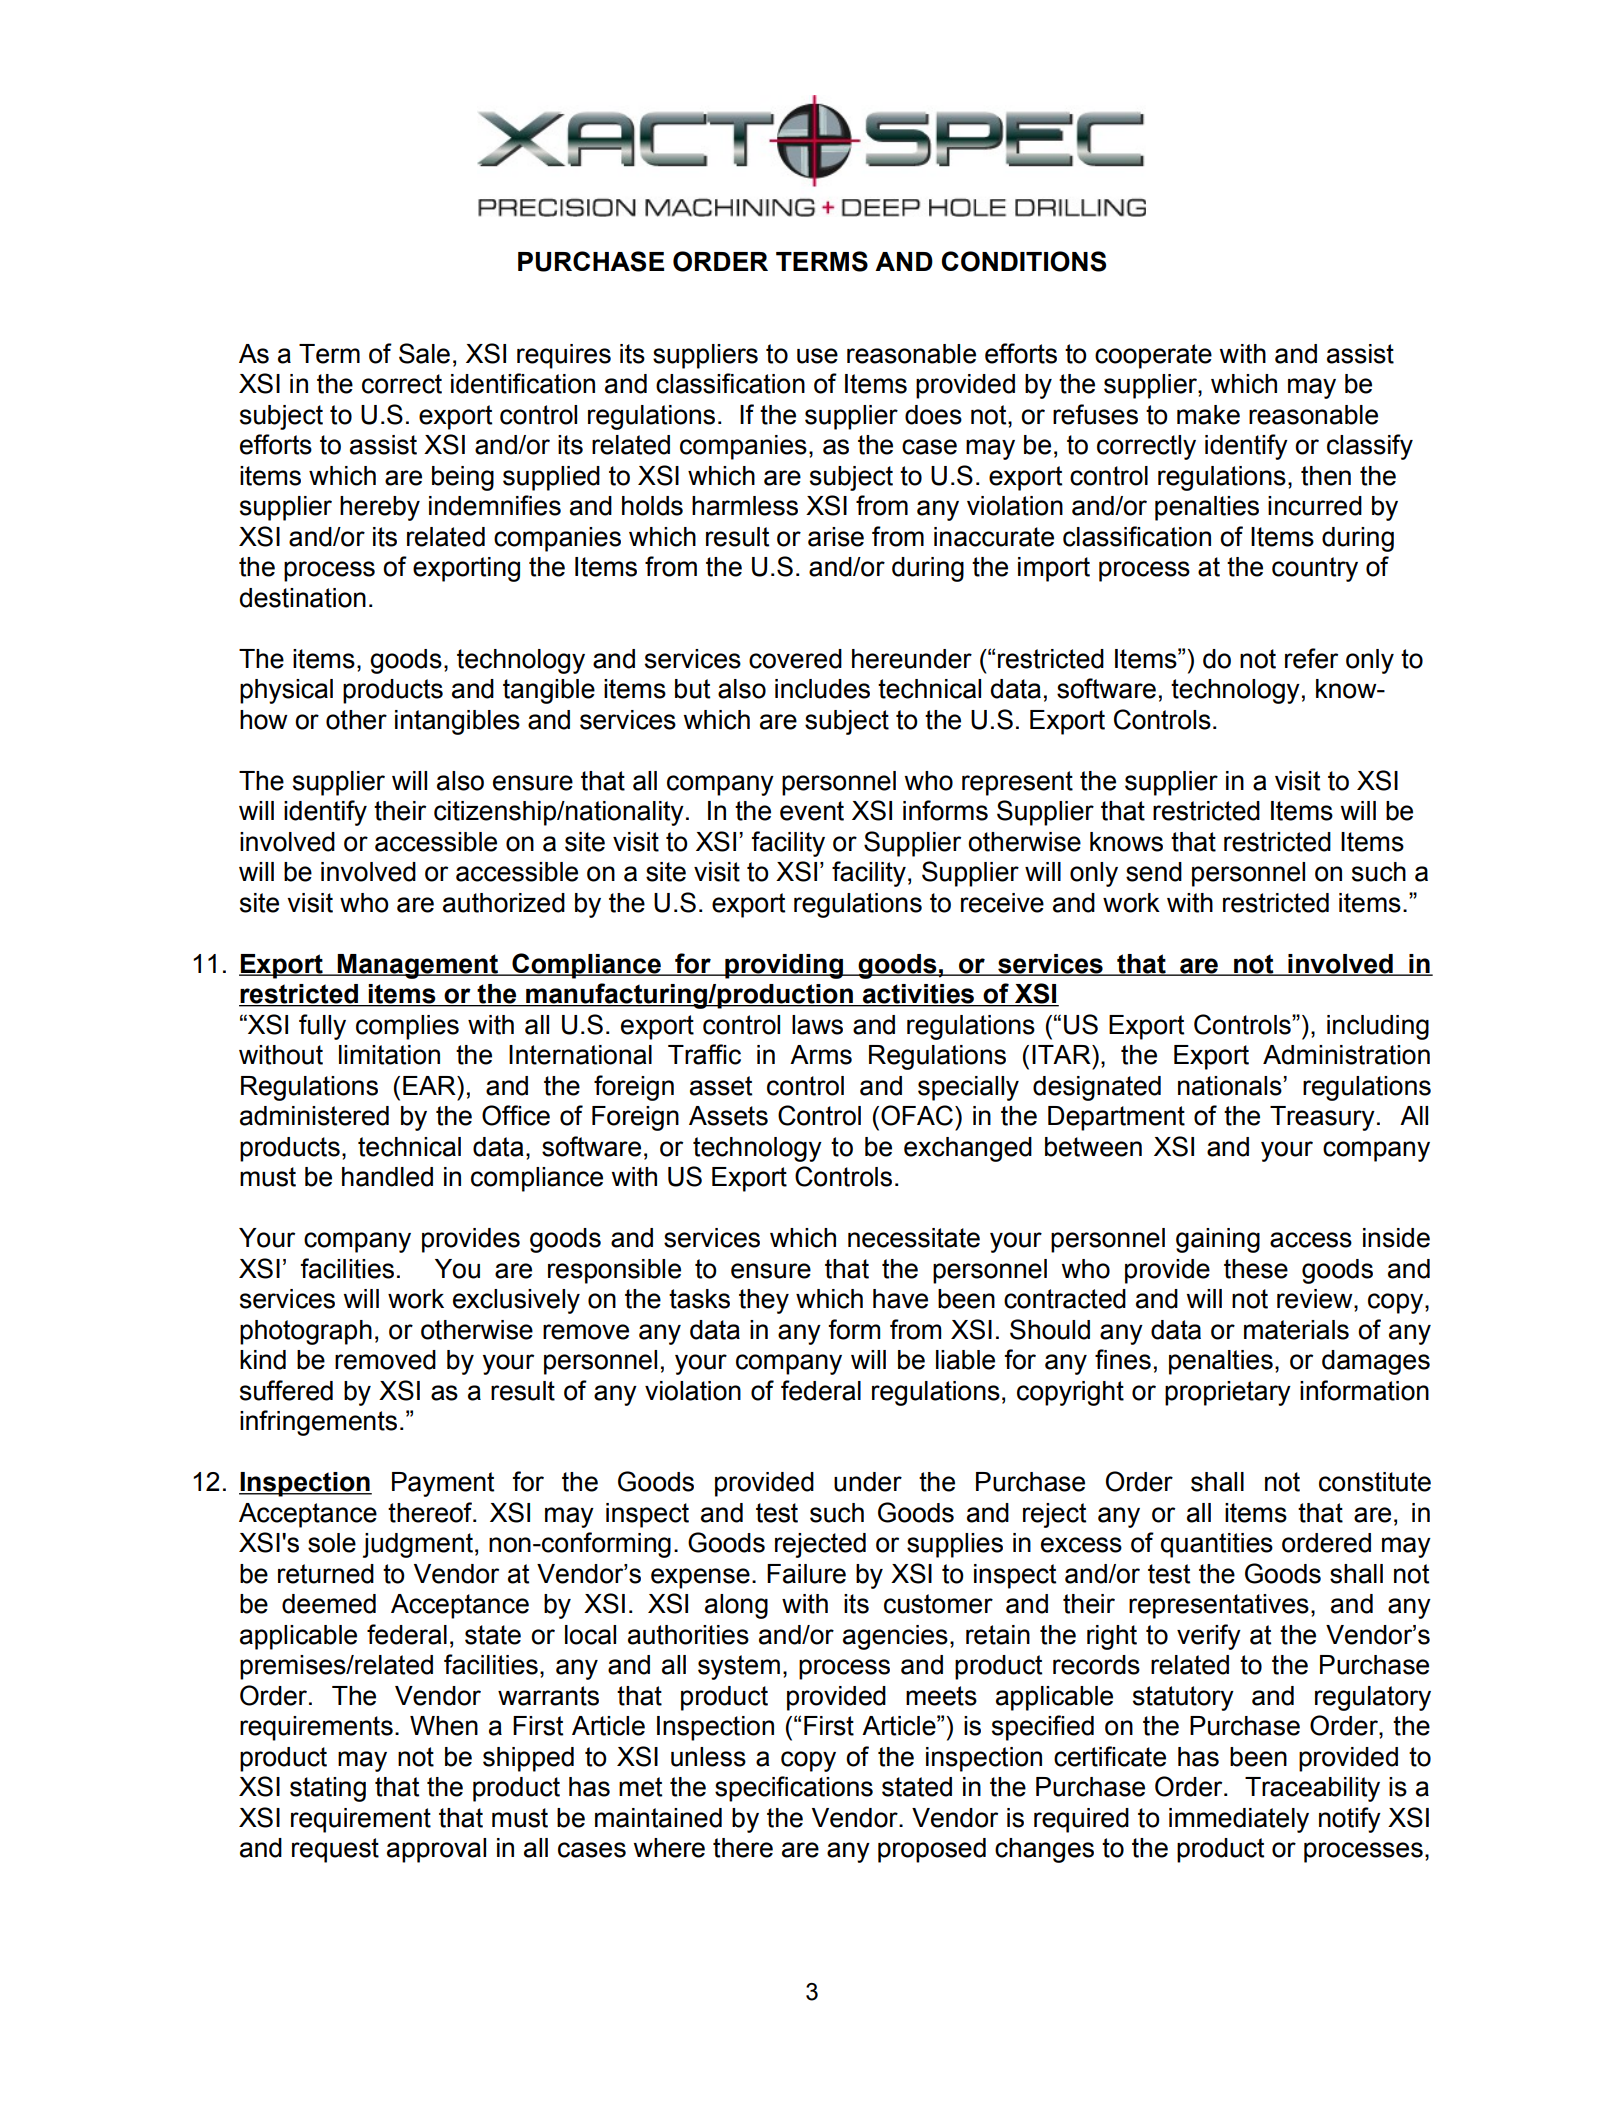 This screenshot has width=1624, height=2101. Describe the element at coordinates (764, 1301) in the screenshot. I see `they` at that location.
